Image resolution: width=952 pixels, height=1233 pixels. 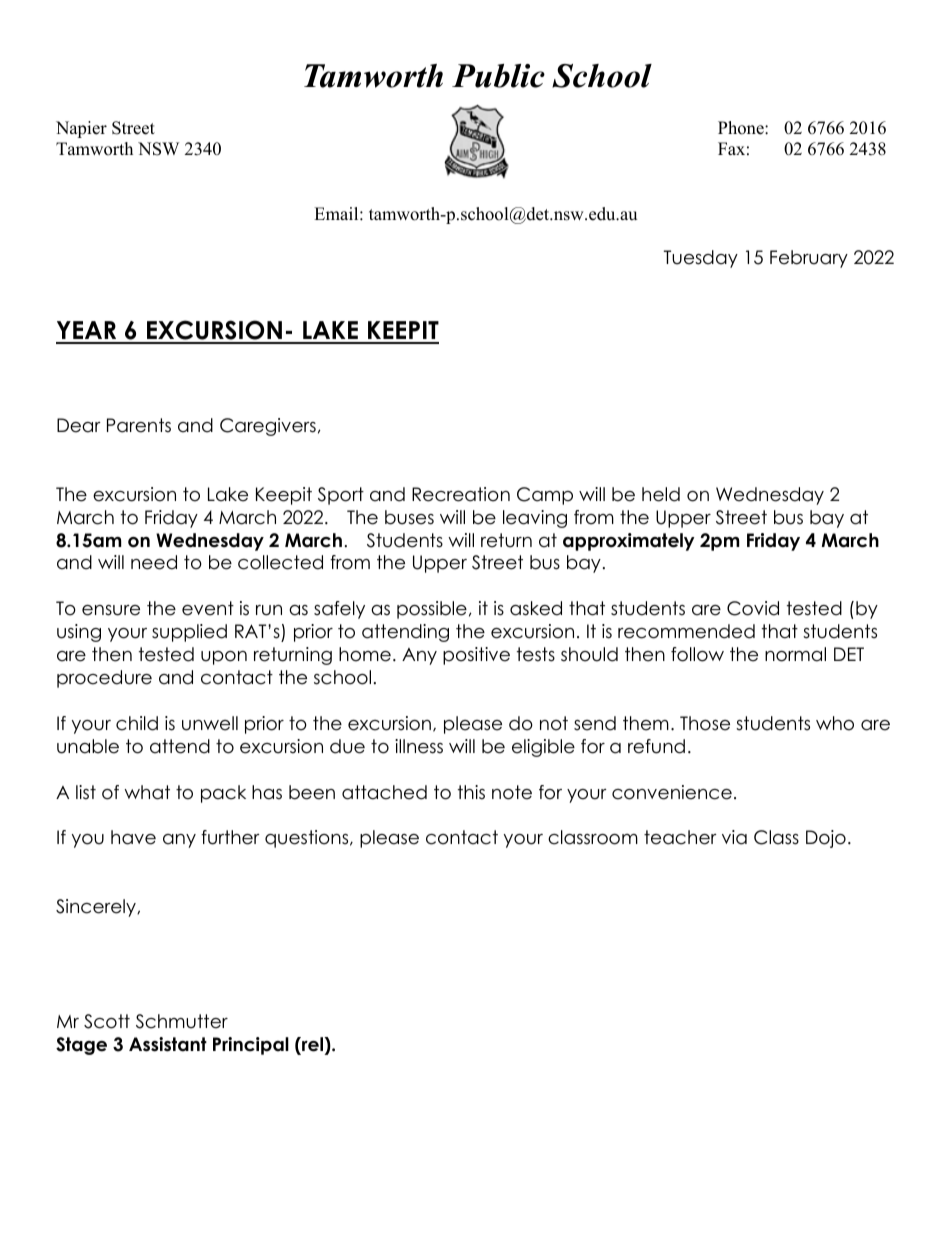 What do you see at coordinates (742, 128) in the document?
I see `Phone` at bounding box center [742, 128].
